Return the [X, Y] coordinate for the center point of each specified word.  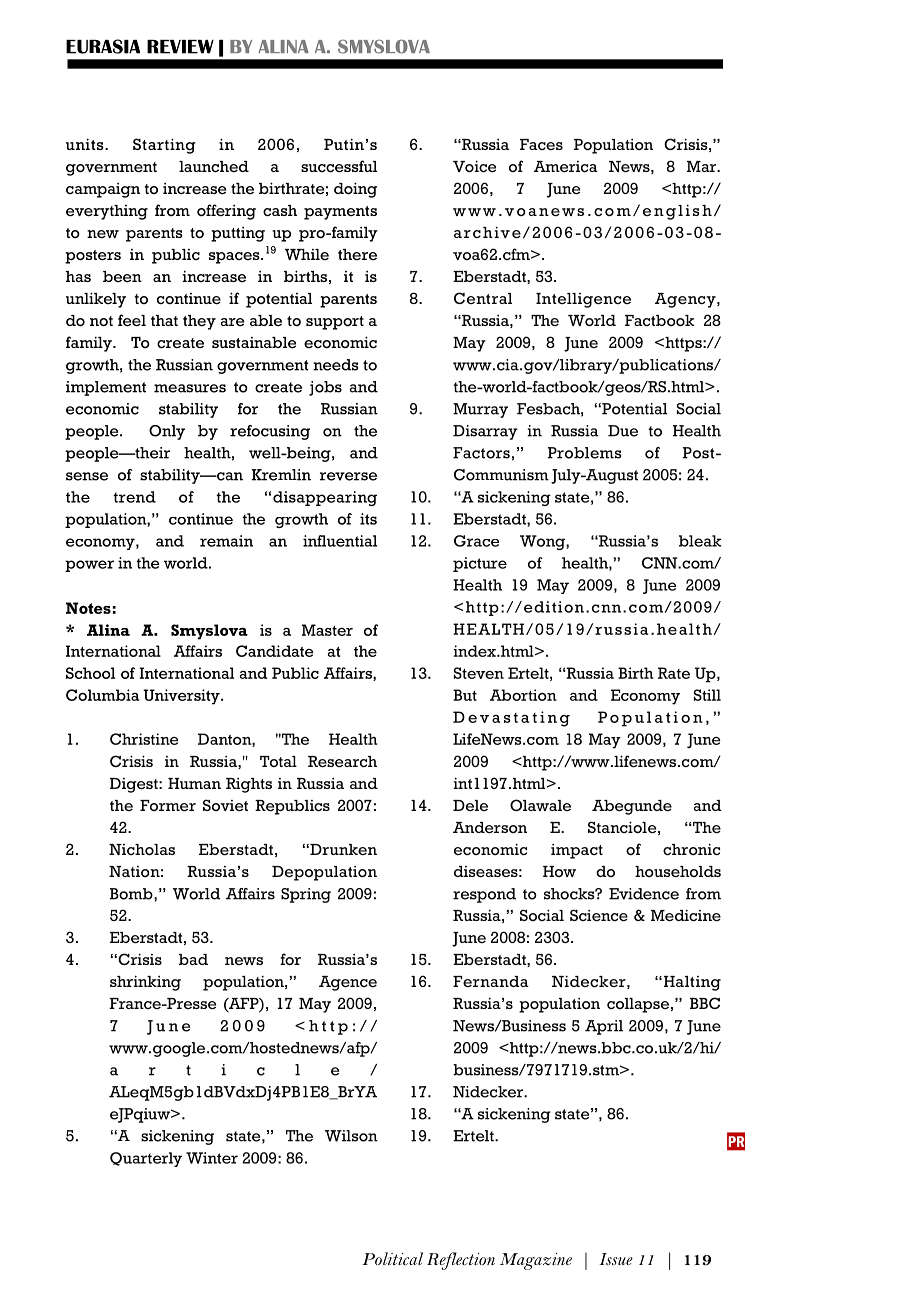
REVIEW [180, 47]
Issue [616, 1259]
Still [707, 695]
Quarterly [146, 1159]
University [182, 697]
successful [339, 166]
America [566, 166]
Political [392, 1258]
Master [327, 630]
